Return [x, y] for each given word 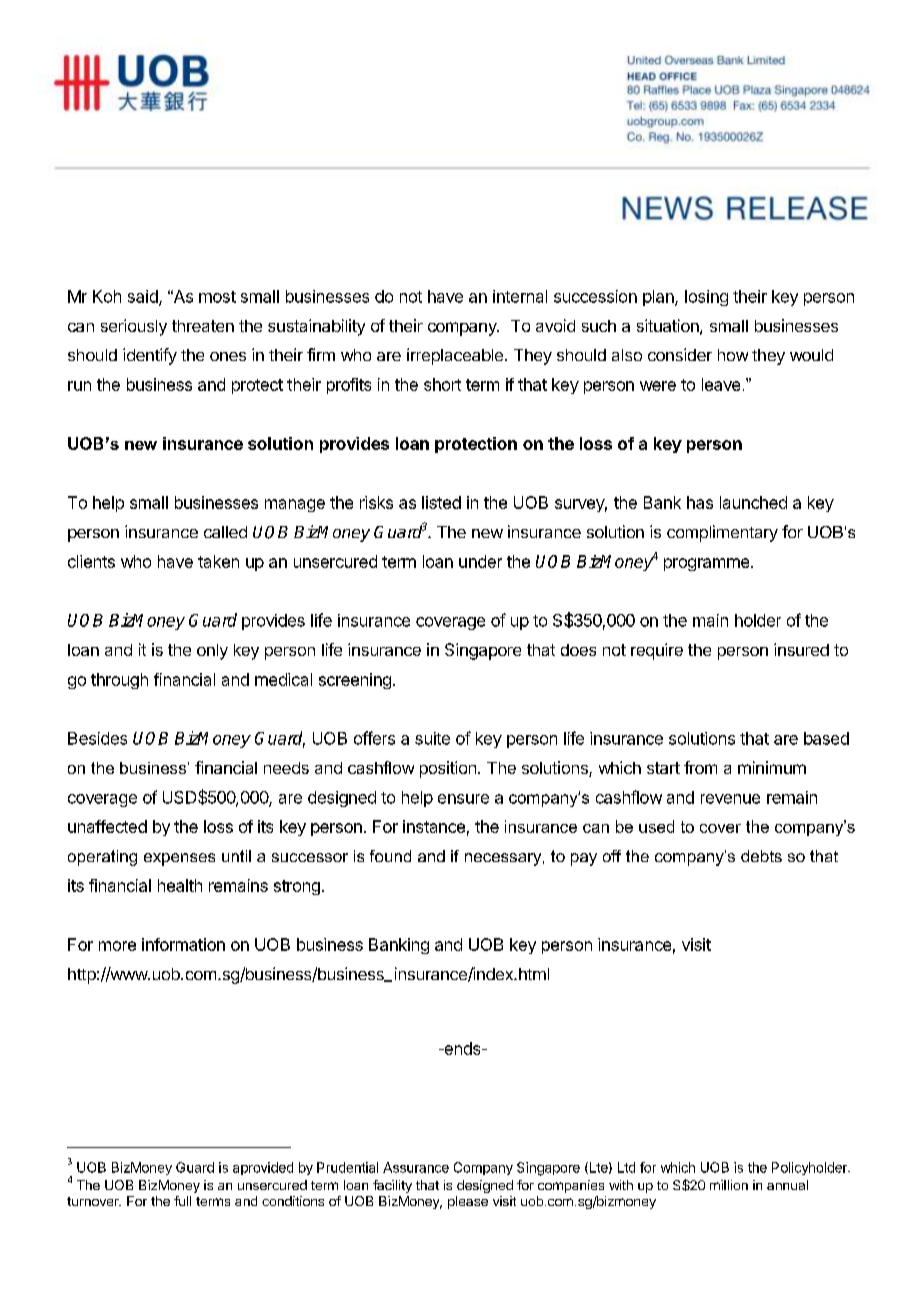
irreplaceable [455, 356]
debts [761, 856]
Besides [97, 738]
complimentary [722, 533]
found [390, 856]
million [729, 1185]
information [183, 944]
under [480, 561]
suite [432, 738]
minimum [772, 767]
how [733, 355]
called [225, 532]
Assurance [416, 1167]
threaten [203, 326]
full [182, 1201]
